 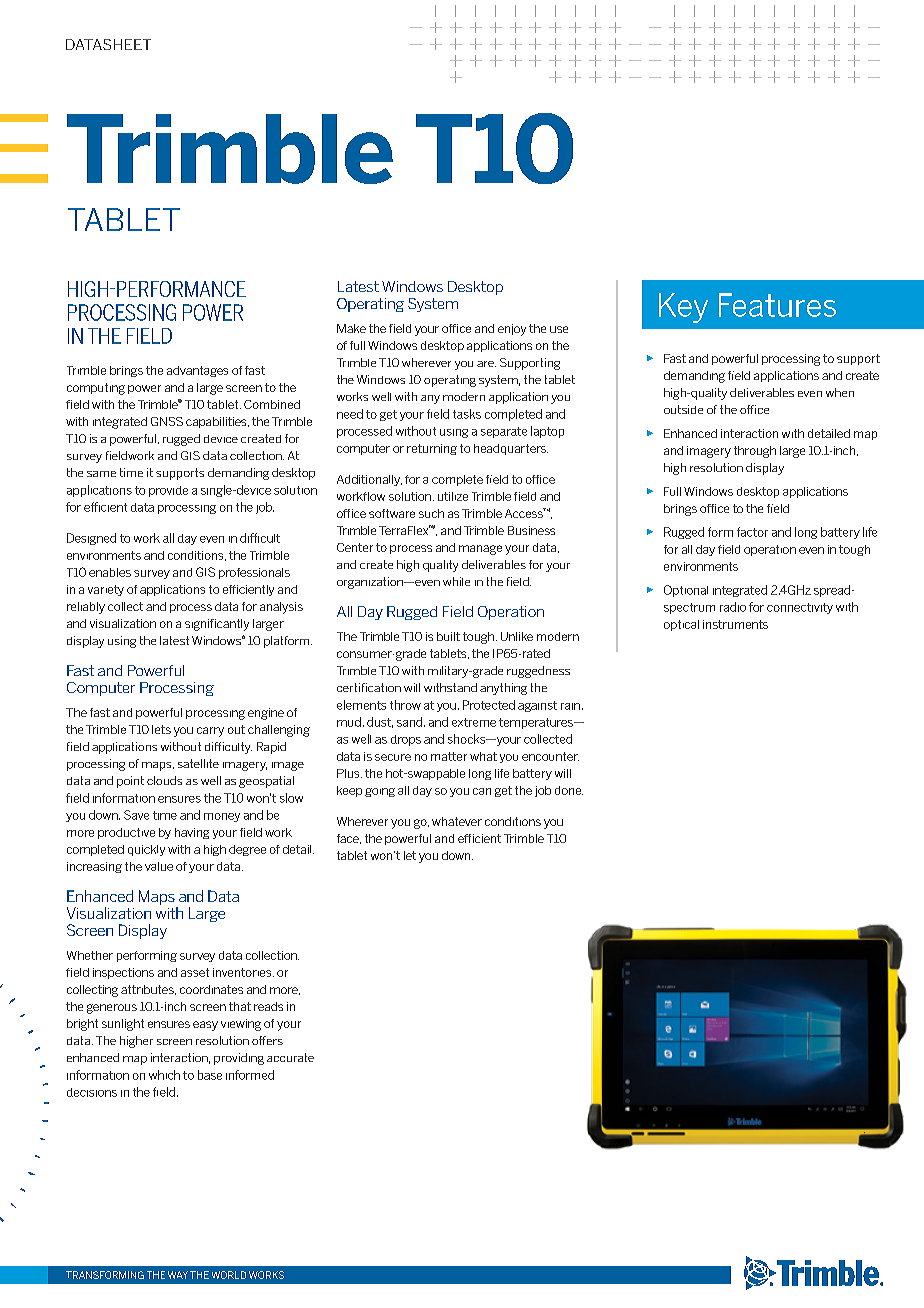 What do you see at coordinates (197, 371) in the screenshot?
I see `advantages` at bounding box center [197, 371].
